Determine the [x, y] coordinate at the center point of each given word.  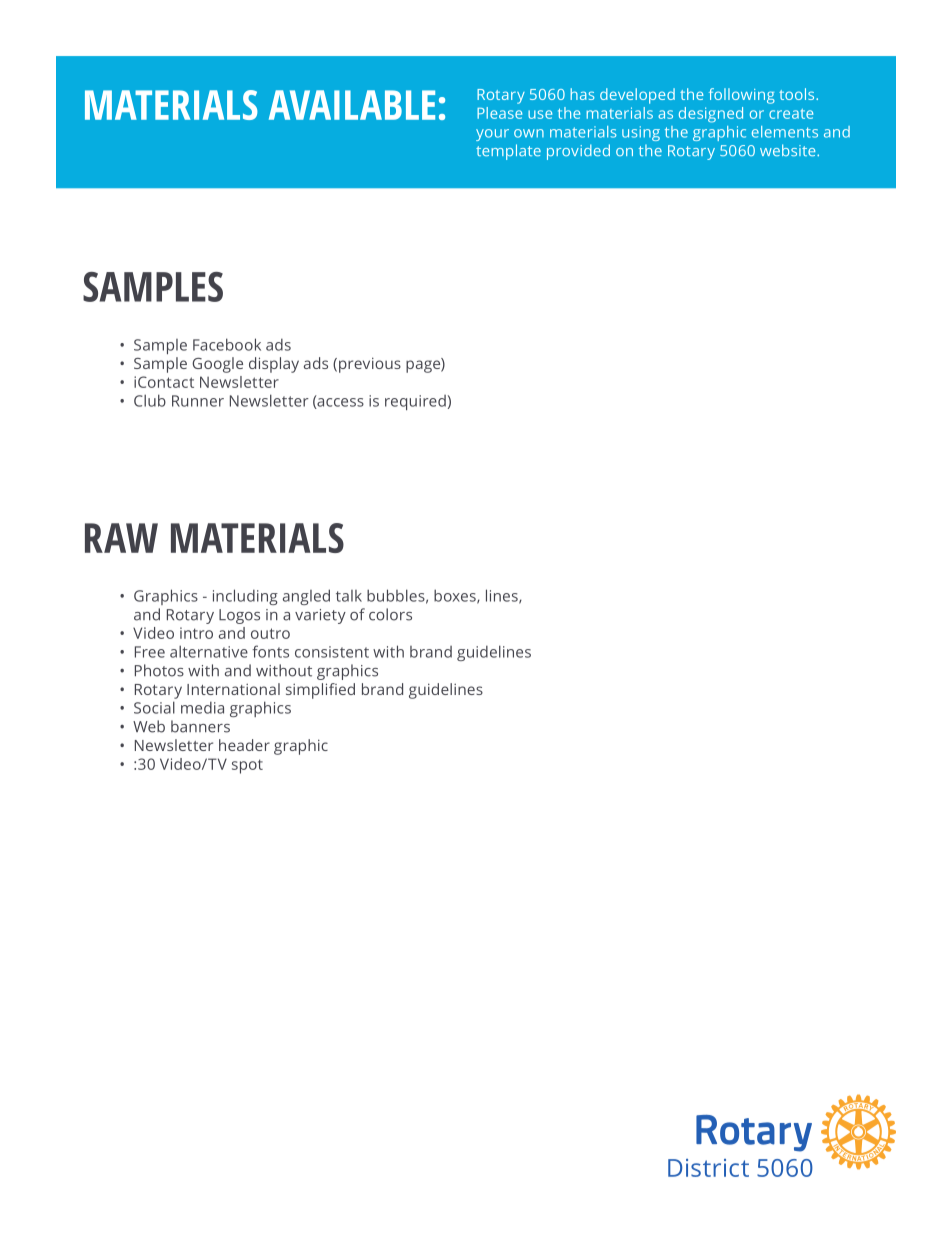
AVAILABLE [352, 105]
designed [711, 115]
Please [499, 113]
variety [320, 616]
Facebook [227, 344]
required [415, 402]
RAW [121, 538]
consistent [332, 652]
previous [370, 365]
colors [390, 614]
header [244, 745]
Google [217, 365]
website [789, 150]
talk [349, 596]
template [508, 152]
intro [196, 633]
